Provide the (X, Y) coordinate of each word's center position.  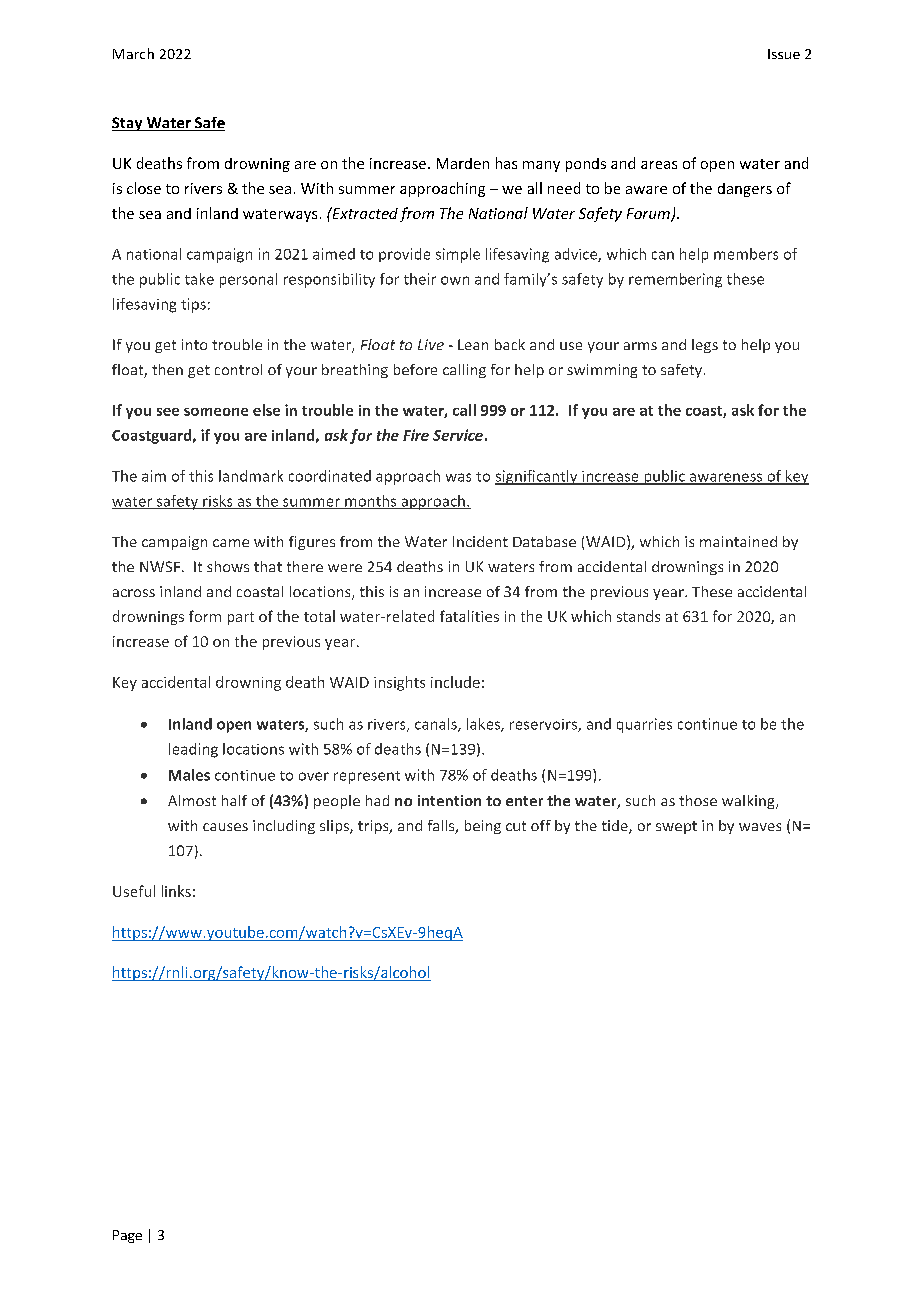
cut (516, 826)
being (483, 827)
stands (638, 616)
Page (127, 1236)
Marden (463, 163)
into (194, 344)
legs (705, 346)
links (176, 891)
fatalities (469, 616)
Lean (473, 344)
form (205, 616)
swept (676, 827)
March (133, 53)
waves (760, 827)
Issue (784, 54)
